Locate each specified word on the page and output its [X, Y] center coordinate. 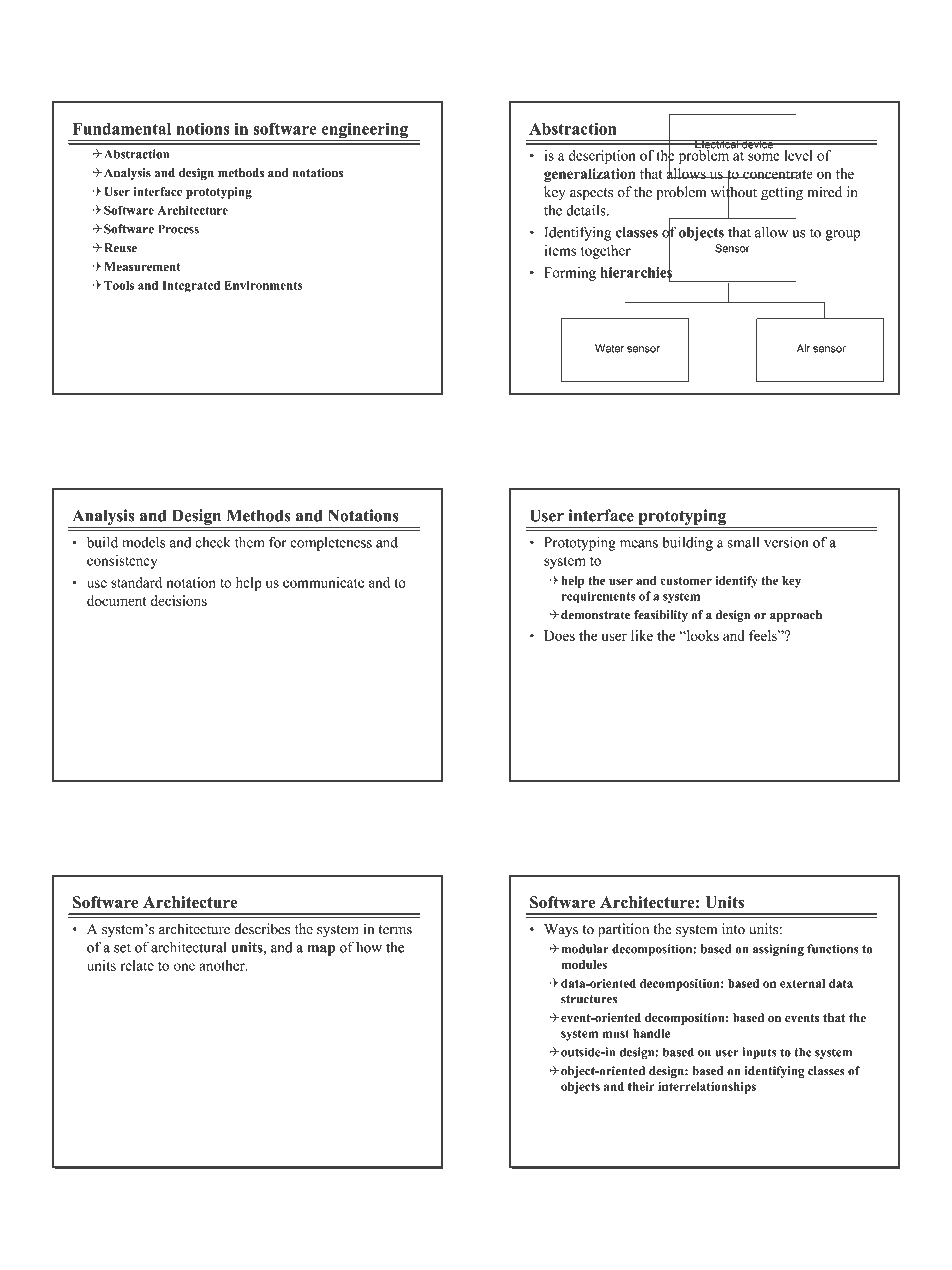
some [764, 157]
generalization [589, 175]
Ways [561, 931]
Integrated [191, 287]
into [733, 929]
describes [262, 929]
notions [203, 128]
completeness [331, 544]
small [743, 542]
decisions [179, 600]
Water [609, 348]
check [213, 542]
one [184, 967]
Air [803, 348]
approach [796, 616]
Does [559, 635]
